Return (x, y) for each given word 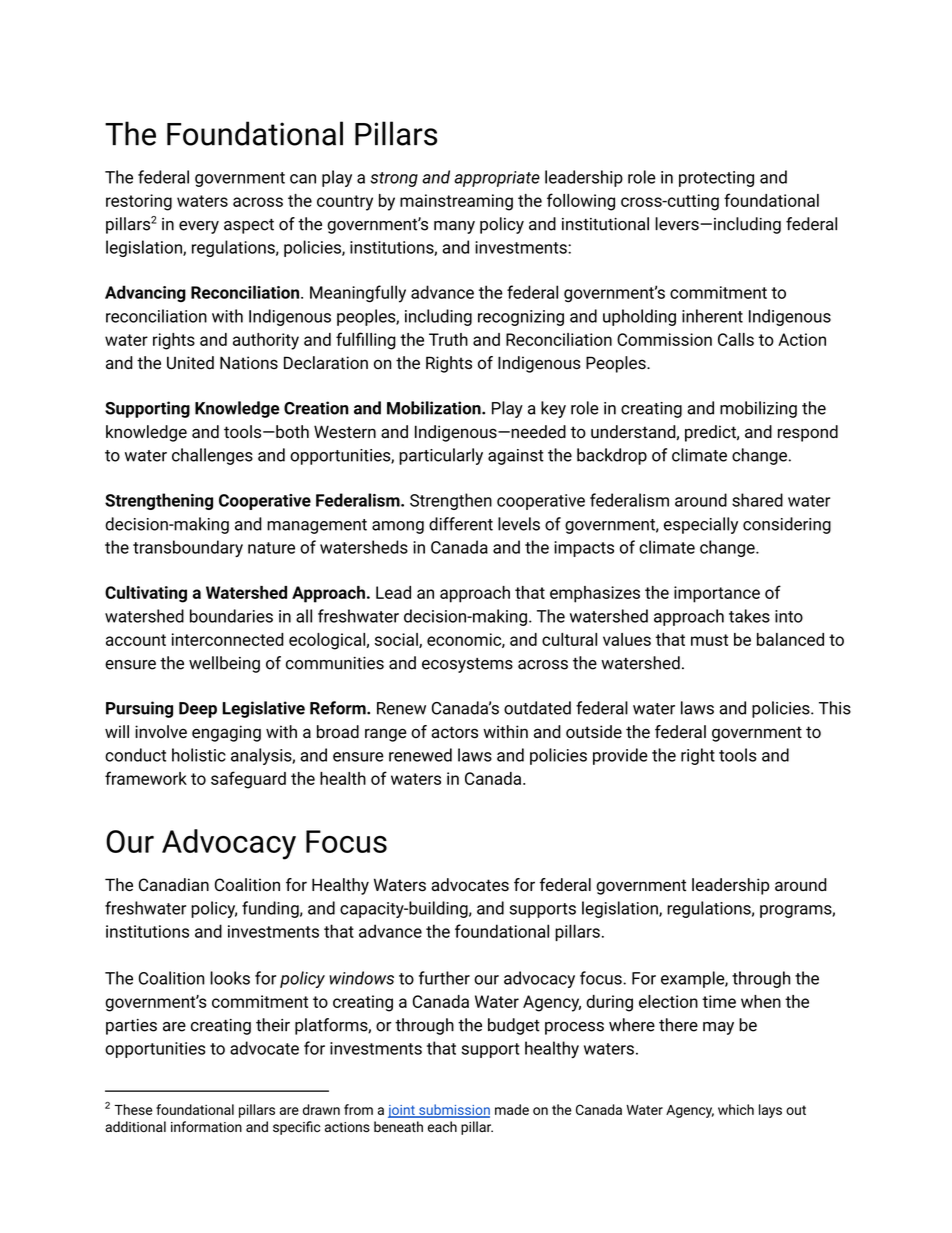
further (444, 978)
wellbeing (224, 664)
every (199, 227)
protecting (716, 179)
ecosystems (467, 665)
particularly (441, 456)
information (206, 1126)
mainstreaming (456, 202)
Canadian (174, 885)
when (761, 1001)
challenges (212, 456)
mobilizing (758, 409)
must (709, 640)
